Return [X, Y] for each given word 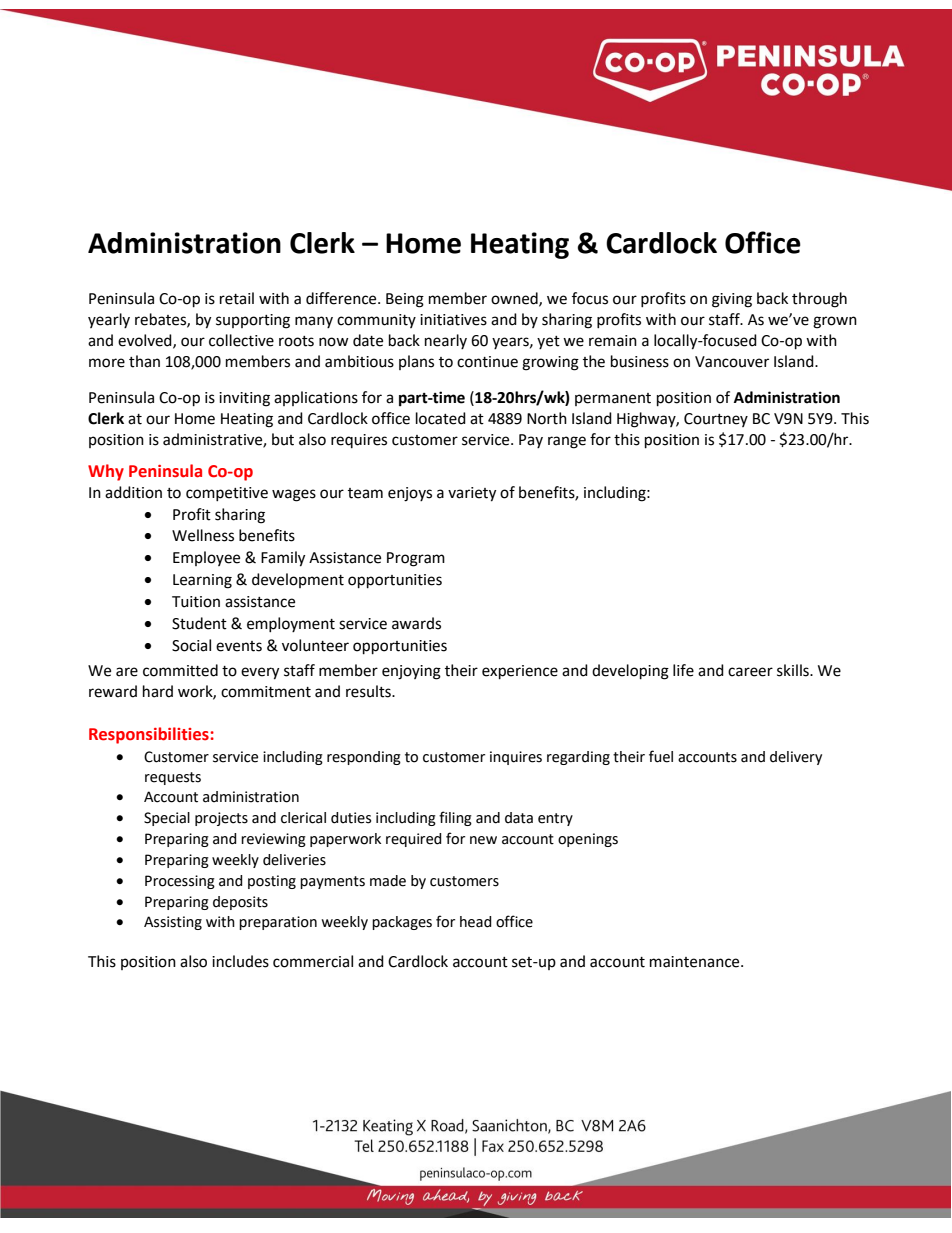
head [476, 922]
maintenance [696, 962]
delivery [796, 758]
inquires [516, 758]
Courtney [716, 420]
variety [472, 494]
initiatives [453, 320]
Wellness [203, 535]
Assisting [173, 923]
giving [732, 300]
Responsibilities [149, 735]
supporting [253, 321]
